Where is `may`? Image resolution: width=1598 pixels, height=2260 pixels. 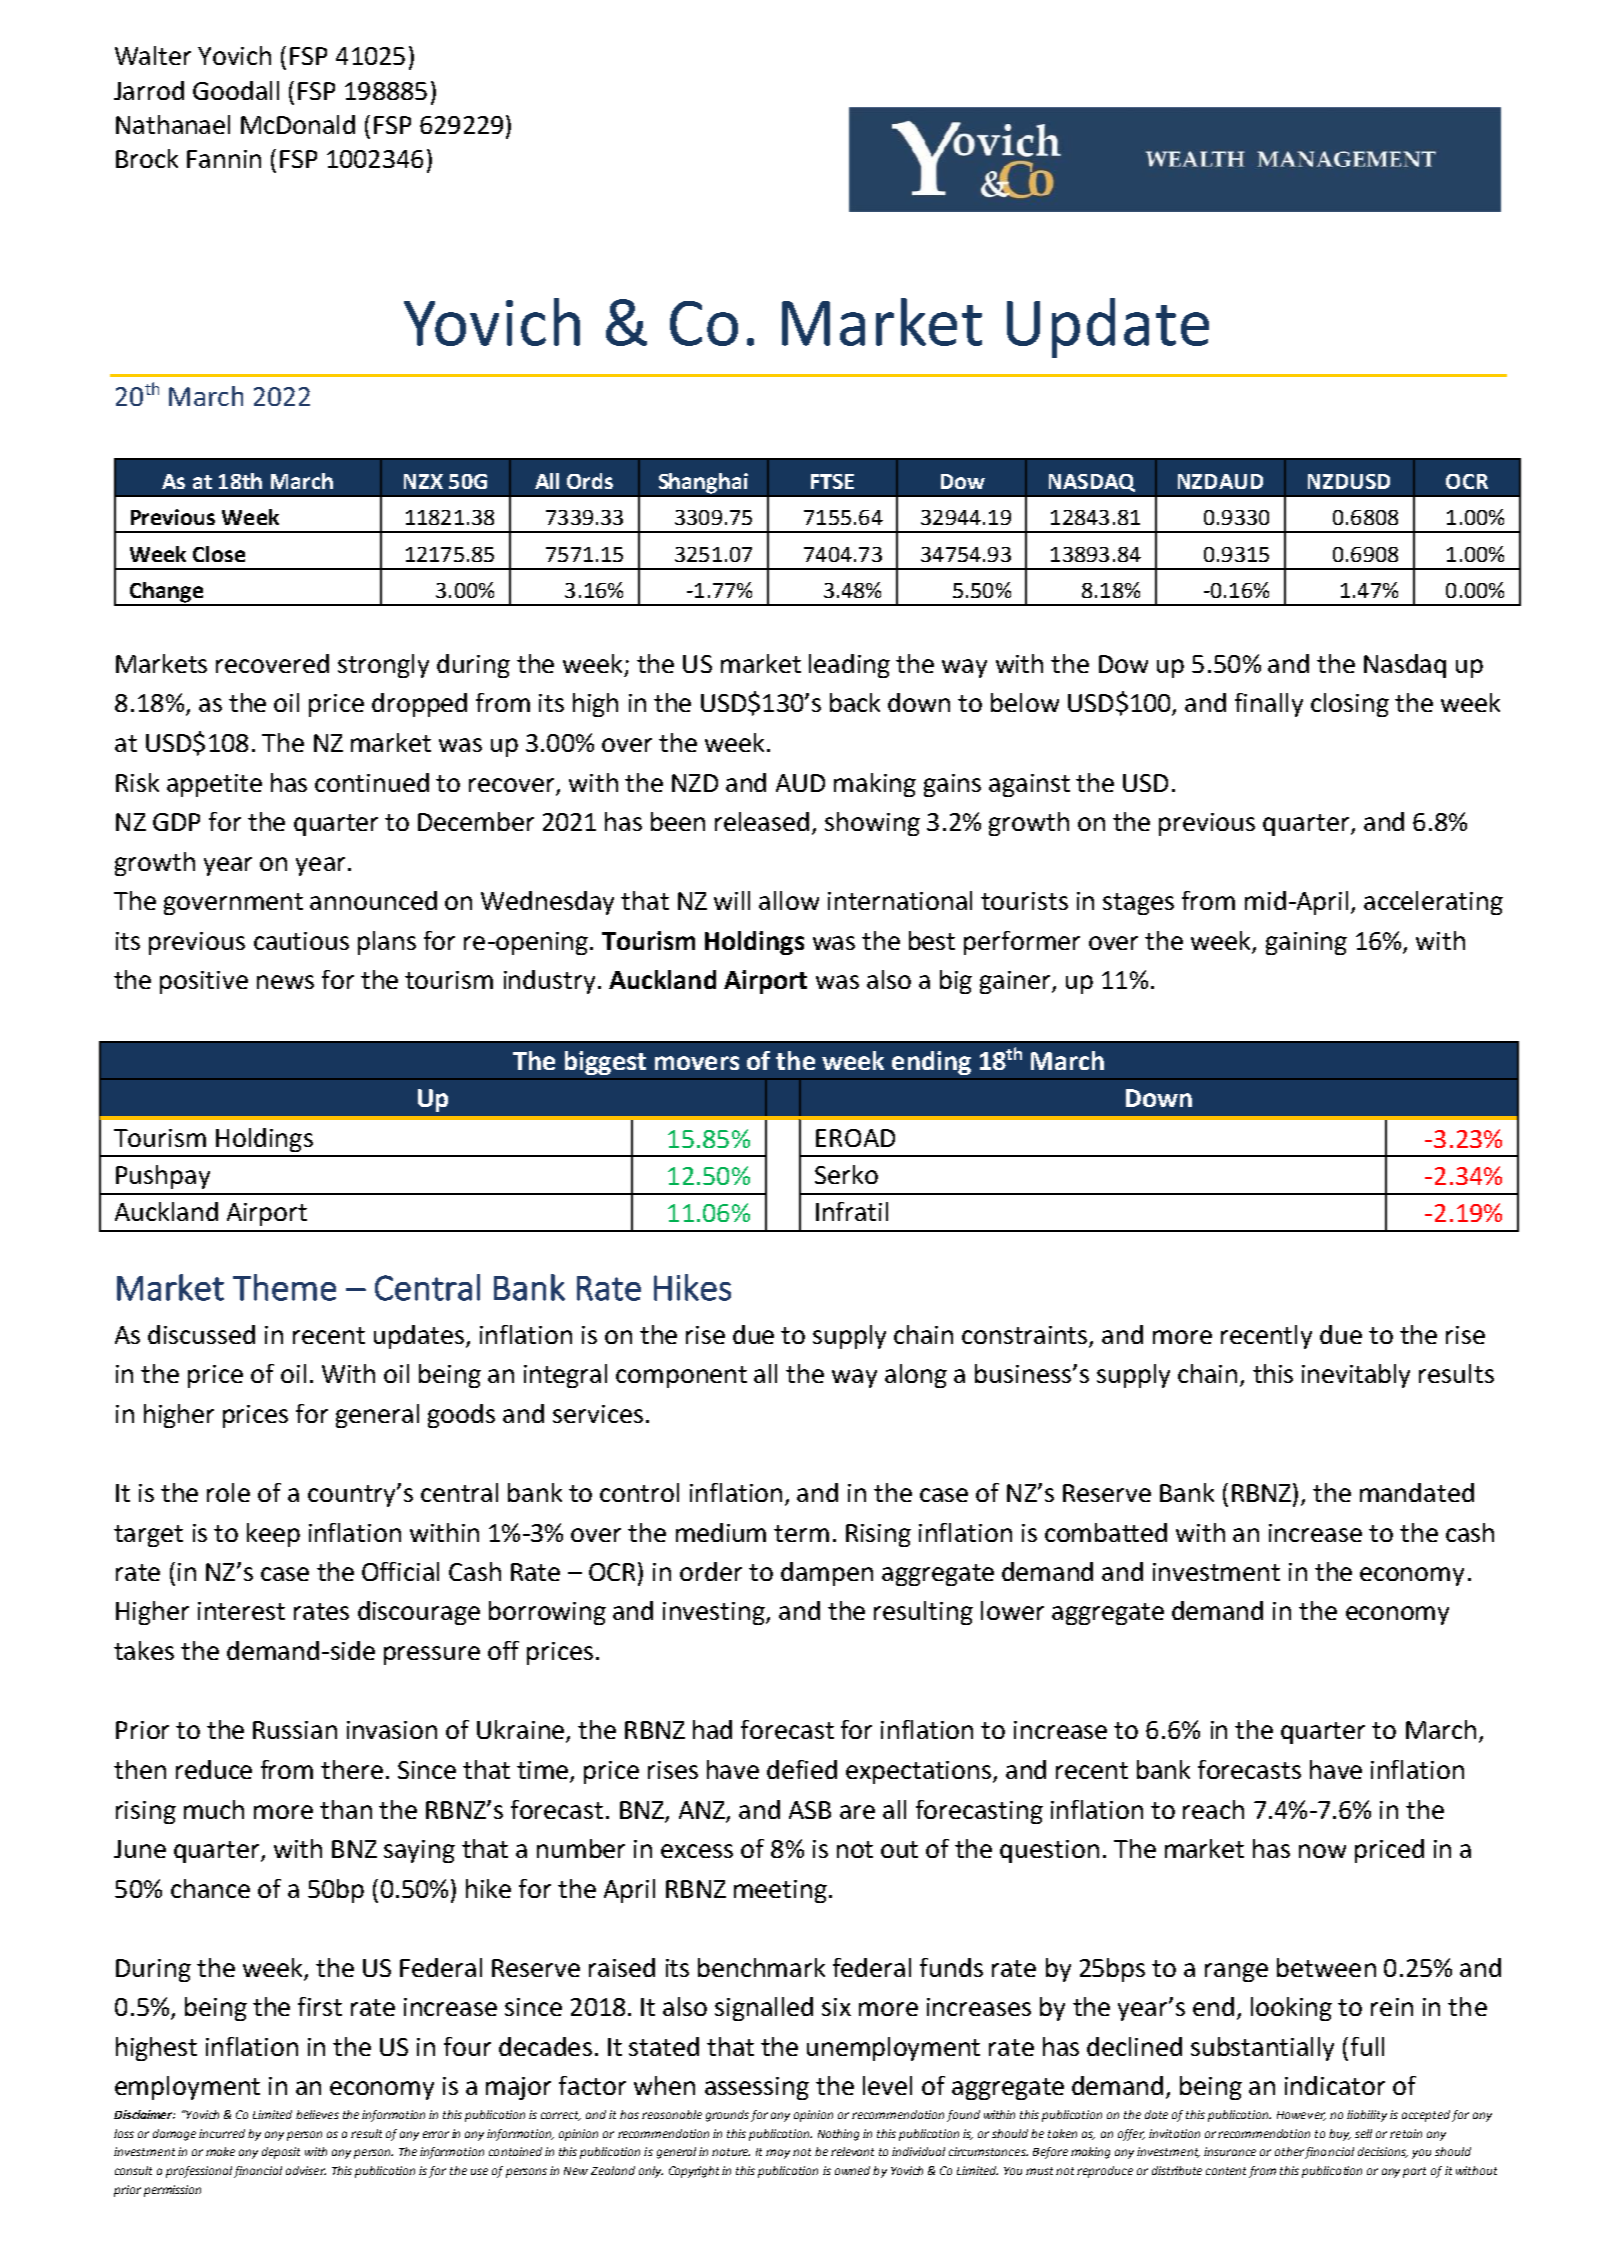
may is located at coordinates (778, 2154).
